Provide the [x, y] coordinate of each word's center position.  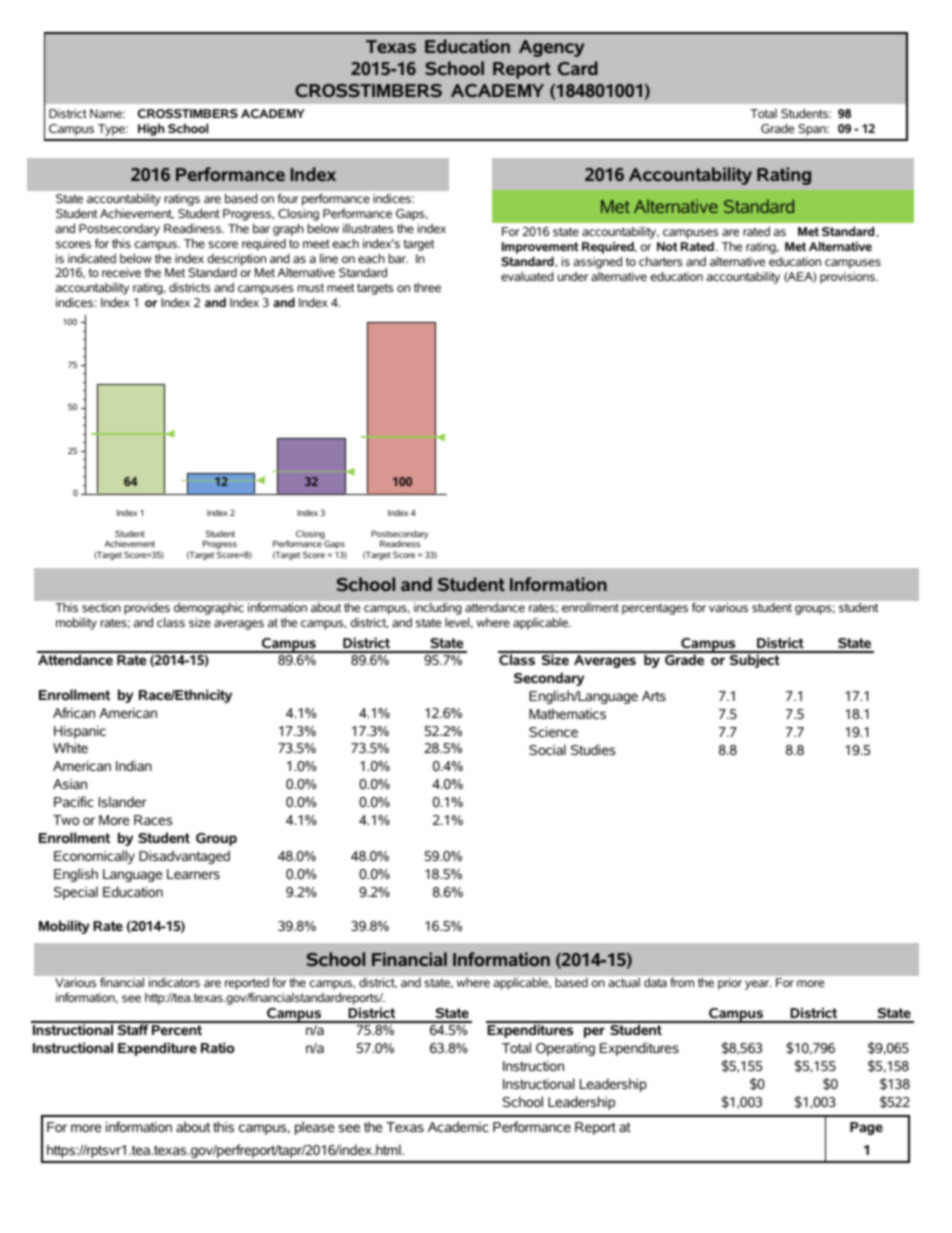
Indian [134, 765]
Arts [654, 696]
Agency [551, 48]
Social [547, 749]
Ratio [217, 1047]
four [288, 198]
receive [121, 272]
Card [578, 68]
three [427, 287]
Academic [458, 1126]
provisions [848, 278]
